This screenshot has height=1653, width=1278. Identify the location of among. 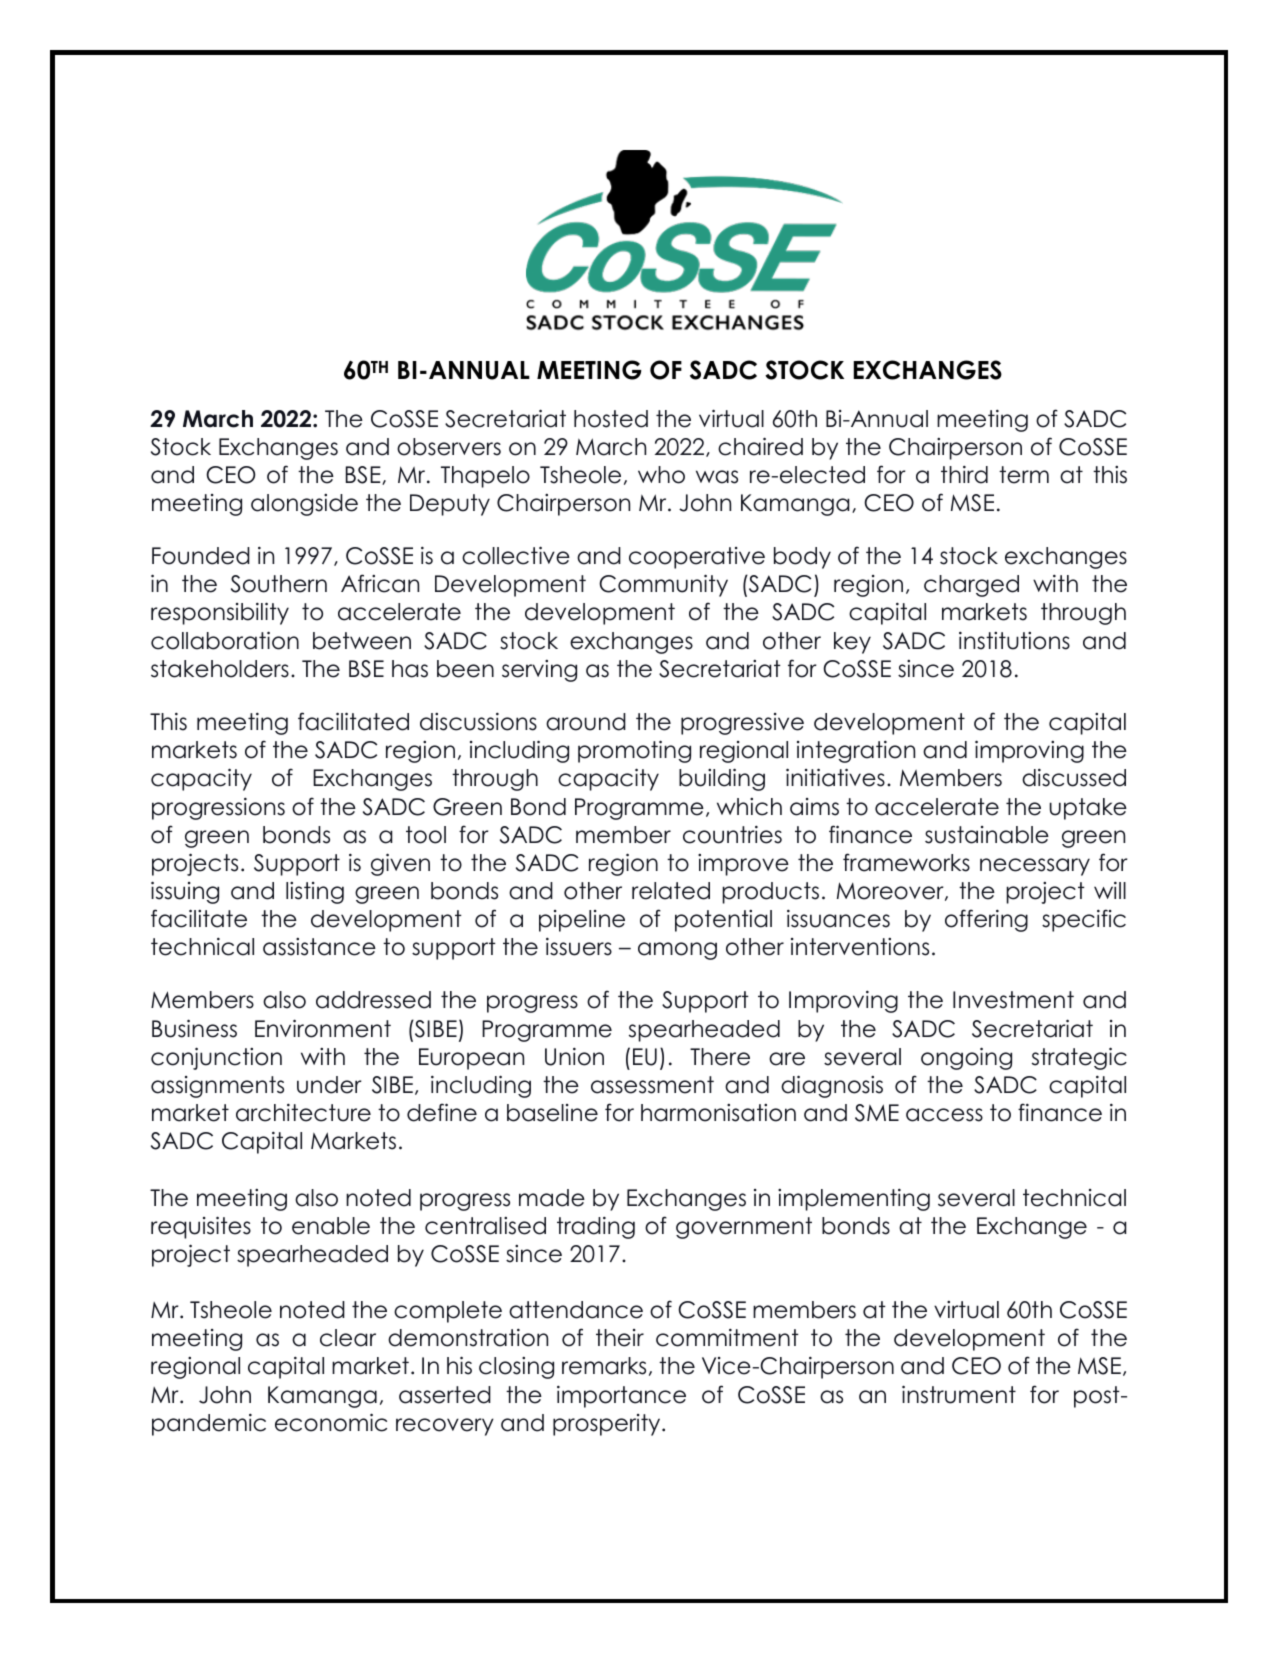
(677, 951).
